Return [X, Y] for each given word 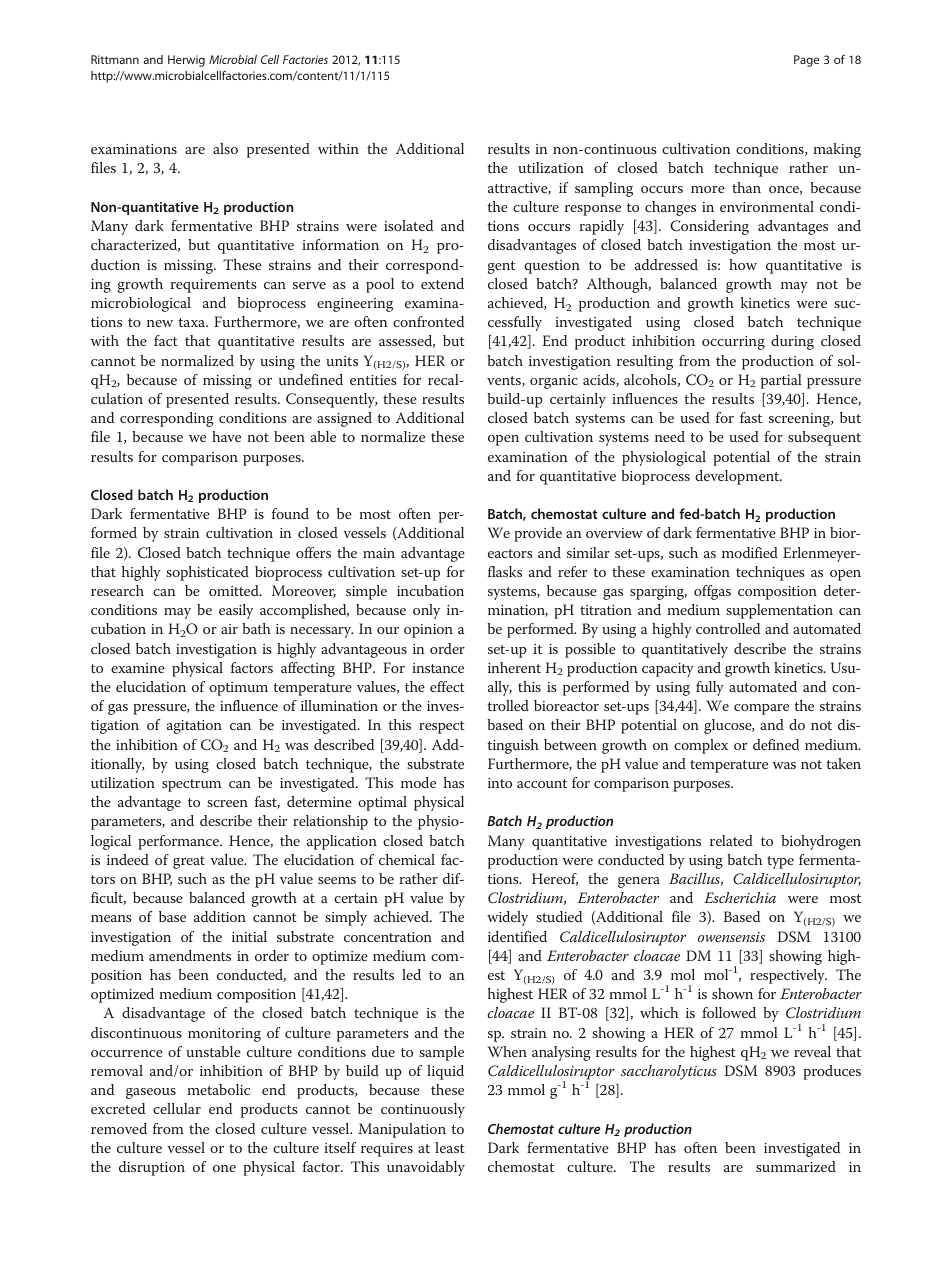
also [225, 148]
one [224, 1168]
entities [373, 380]
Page [806, 61]
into [500, 783]
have [226, 436]
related [731, 840]
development [738, 477]
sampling [604, 189]
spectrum [191, 785]
